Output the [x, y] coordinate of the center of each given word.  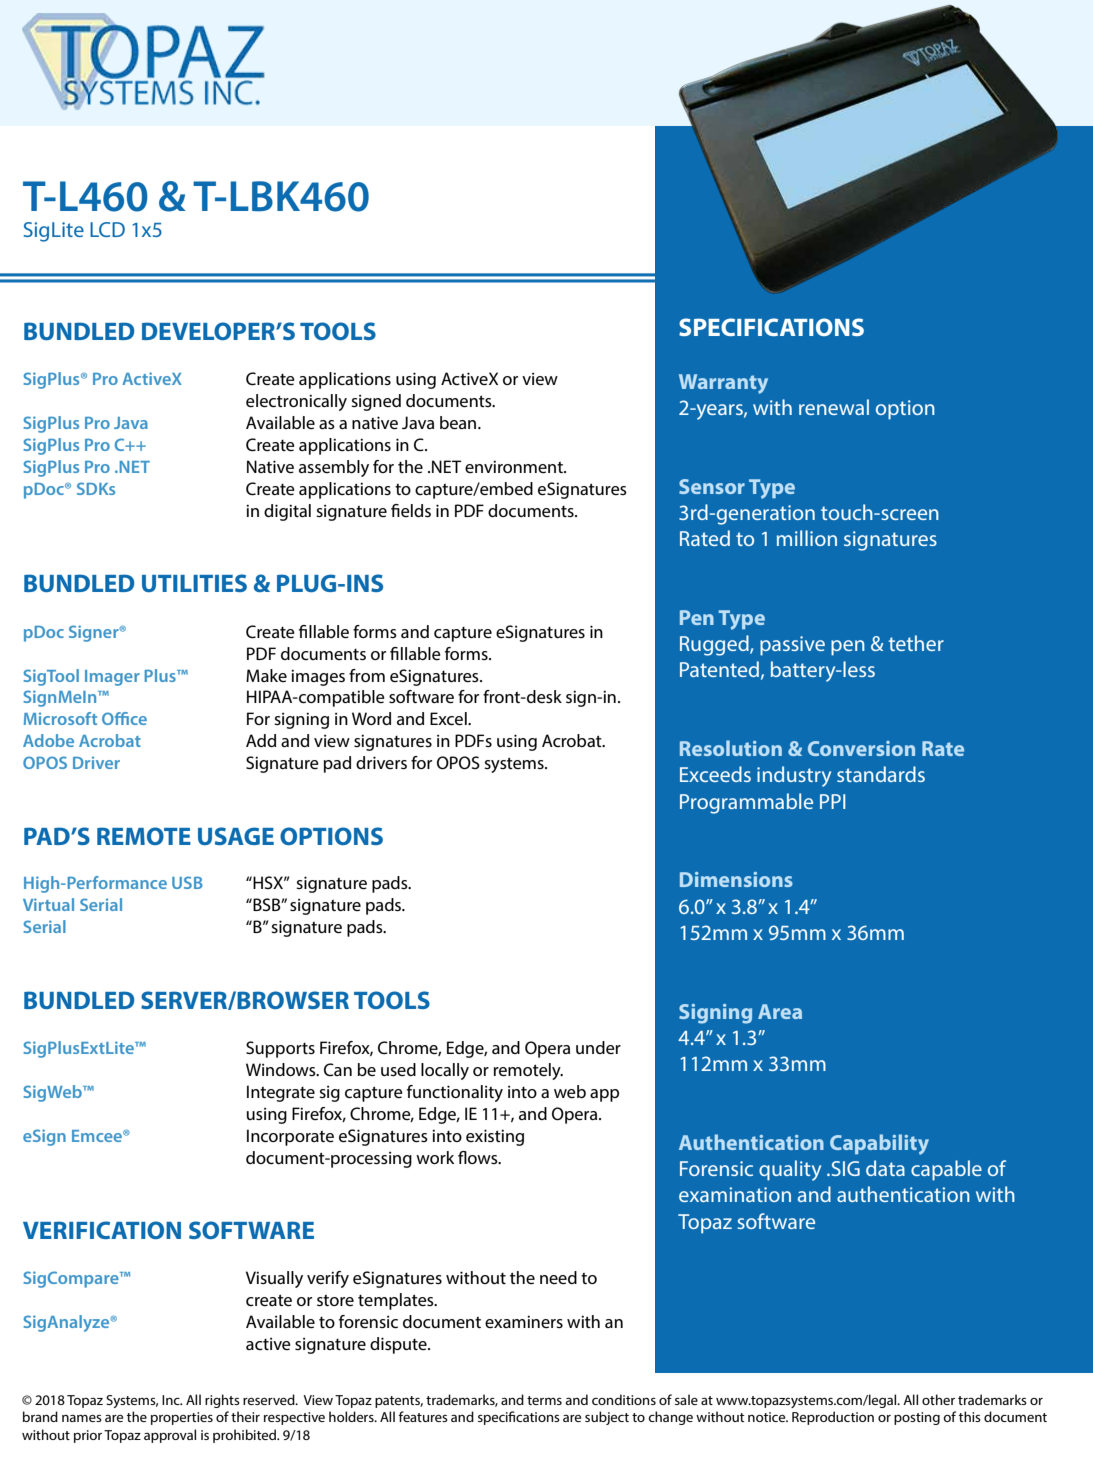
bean [459, 422]
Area [780, 1011]
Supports [280, 1049]
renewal [834, 407]
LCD [107, 229]
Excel [449, 718]
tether [916, 643]
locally [445, 1071]
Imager [112, 678]
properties [182, 1418]
